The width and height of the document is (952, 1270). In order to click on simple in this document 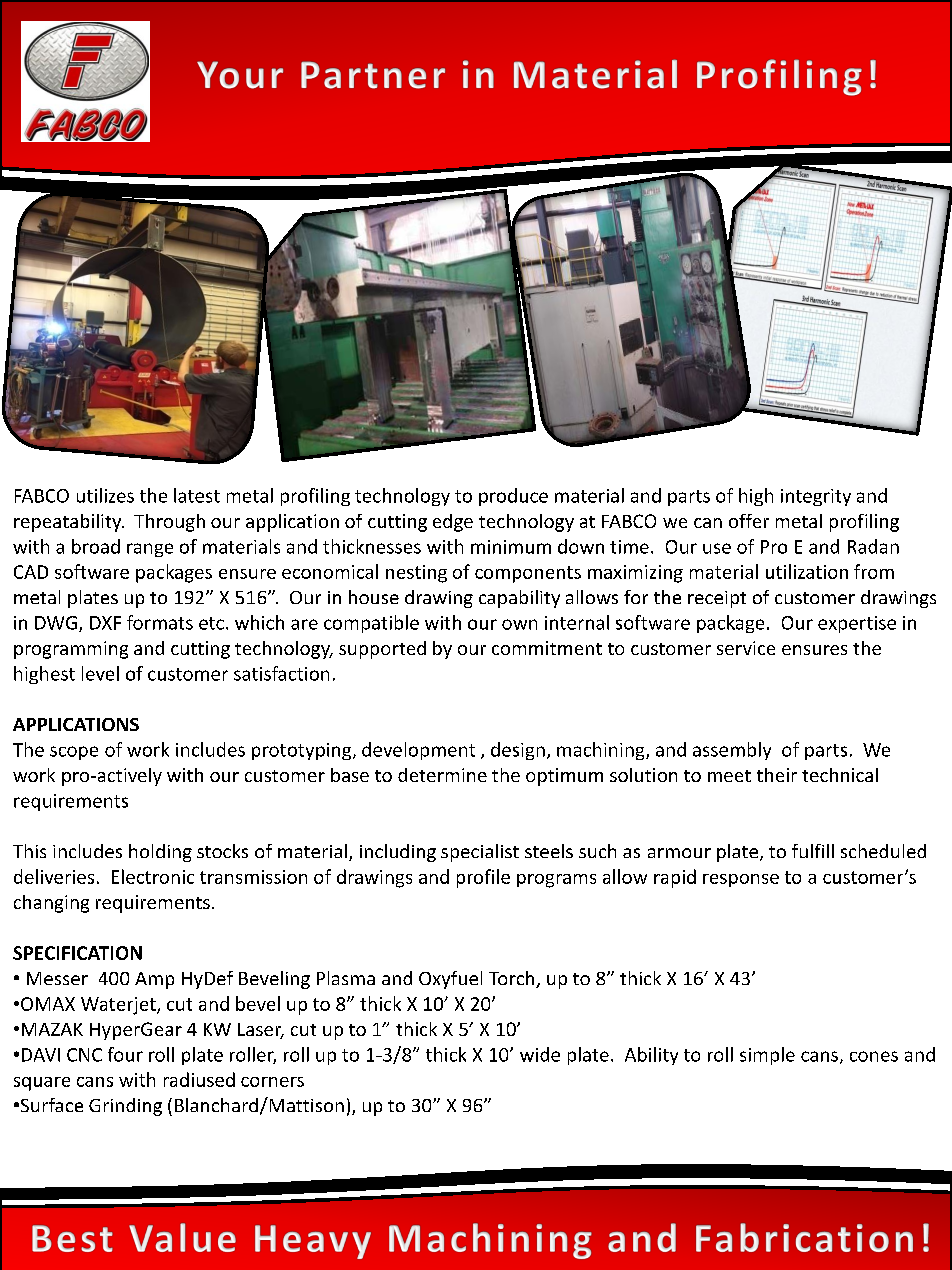, I will do `click(767, 1056)`.
